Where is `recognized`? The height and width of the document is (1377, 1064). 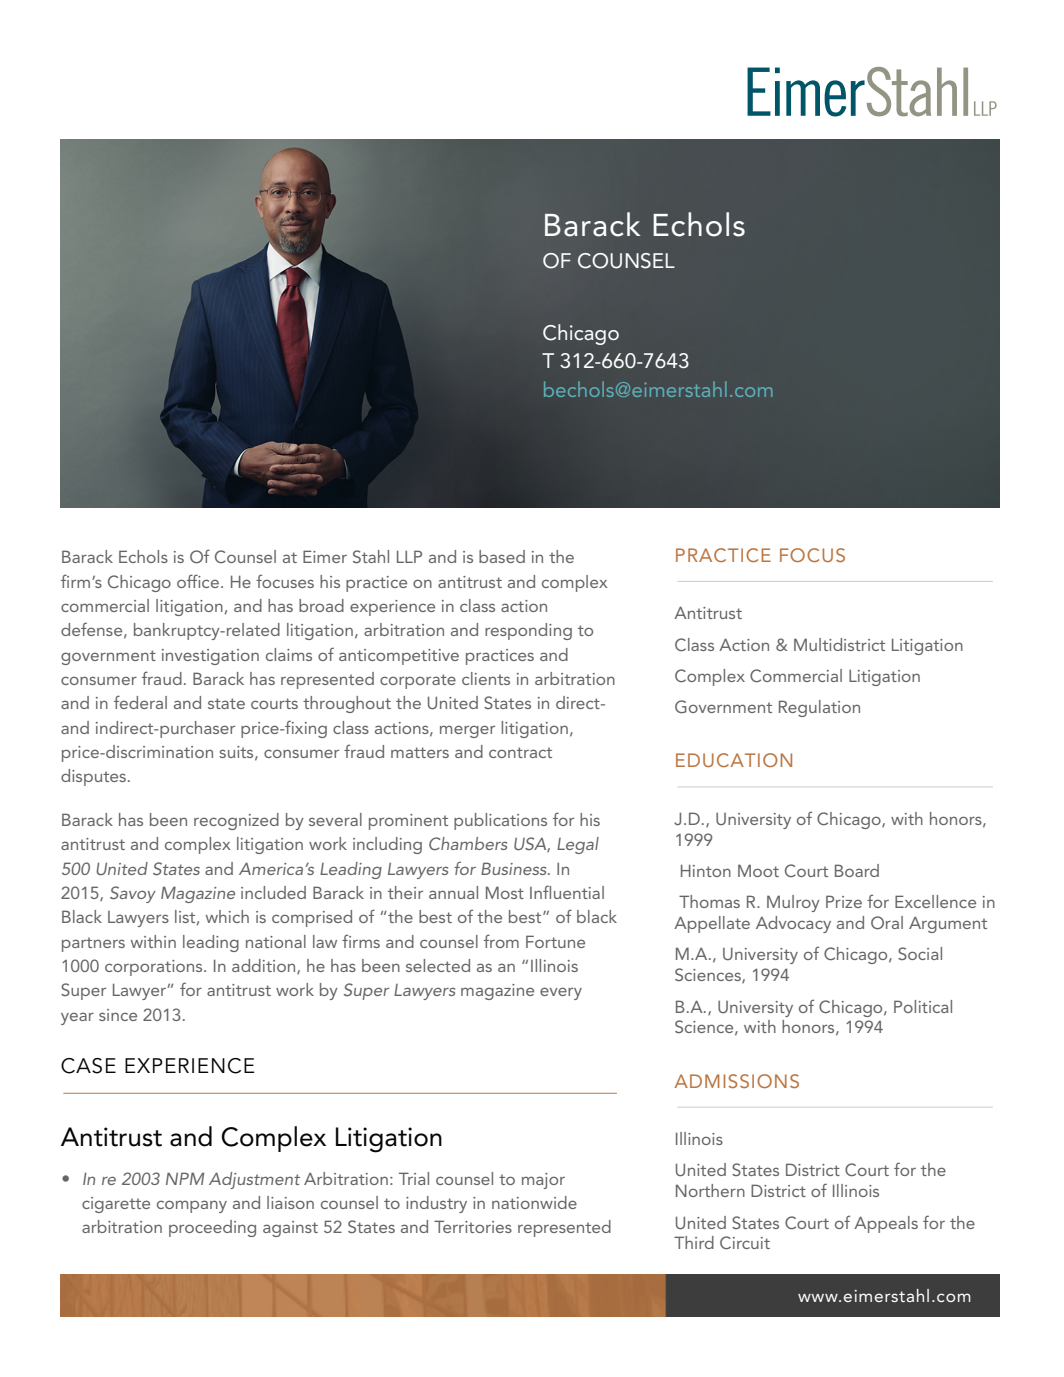 recognized is located at coordinates (236, 821).
